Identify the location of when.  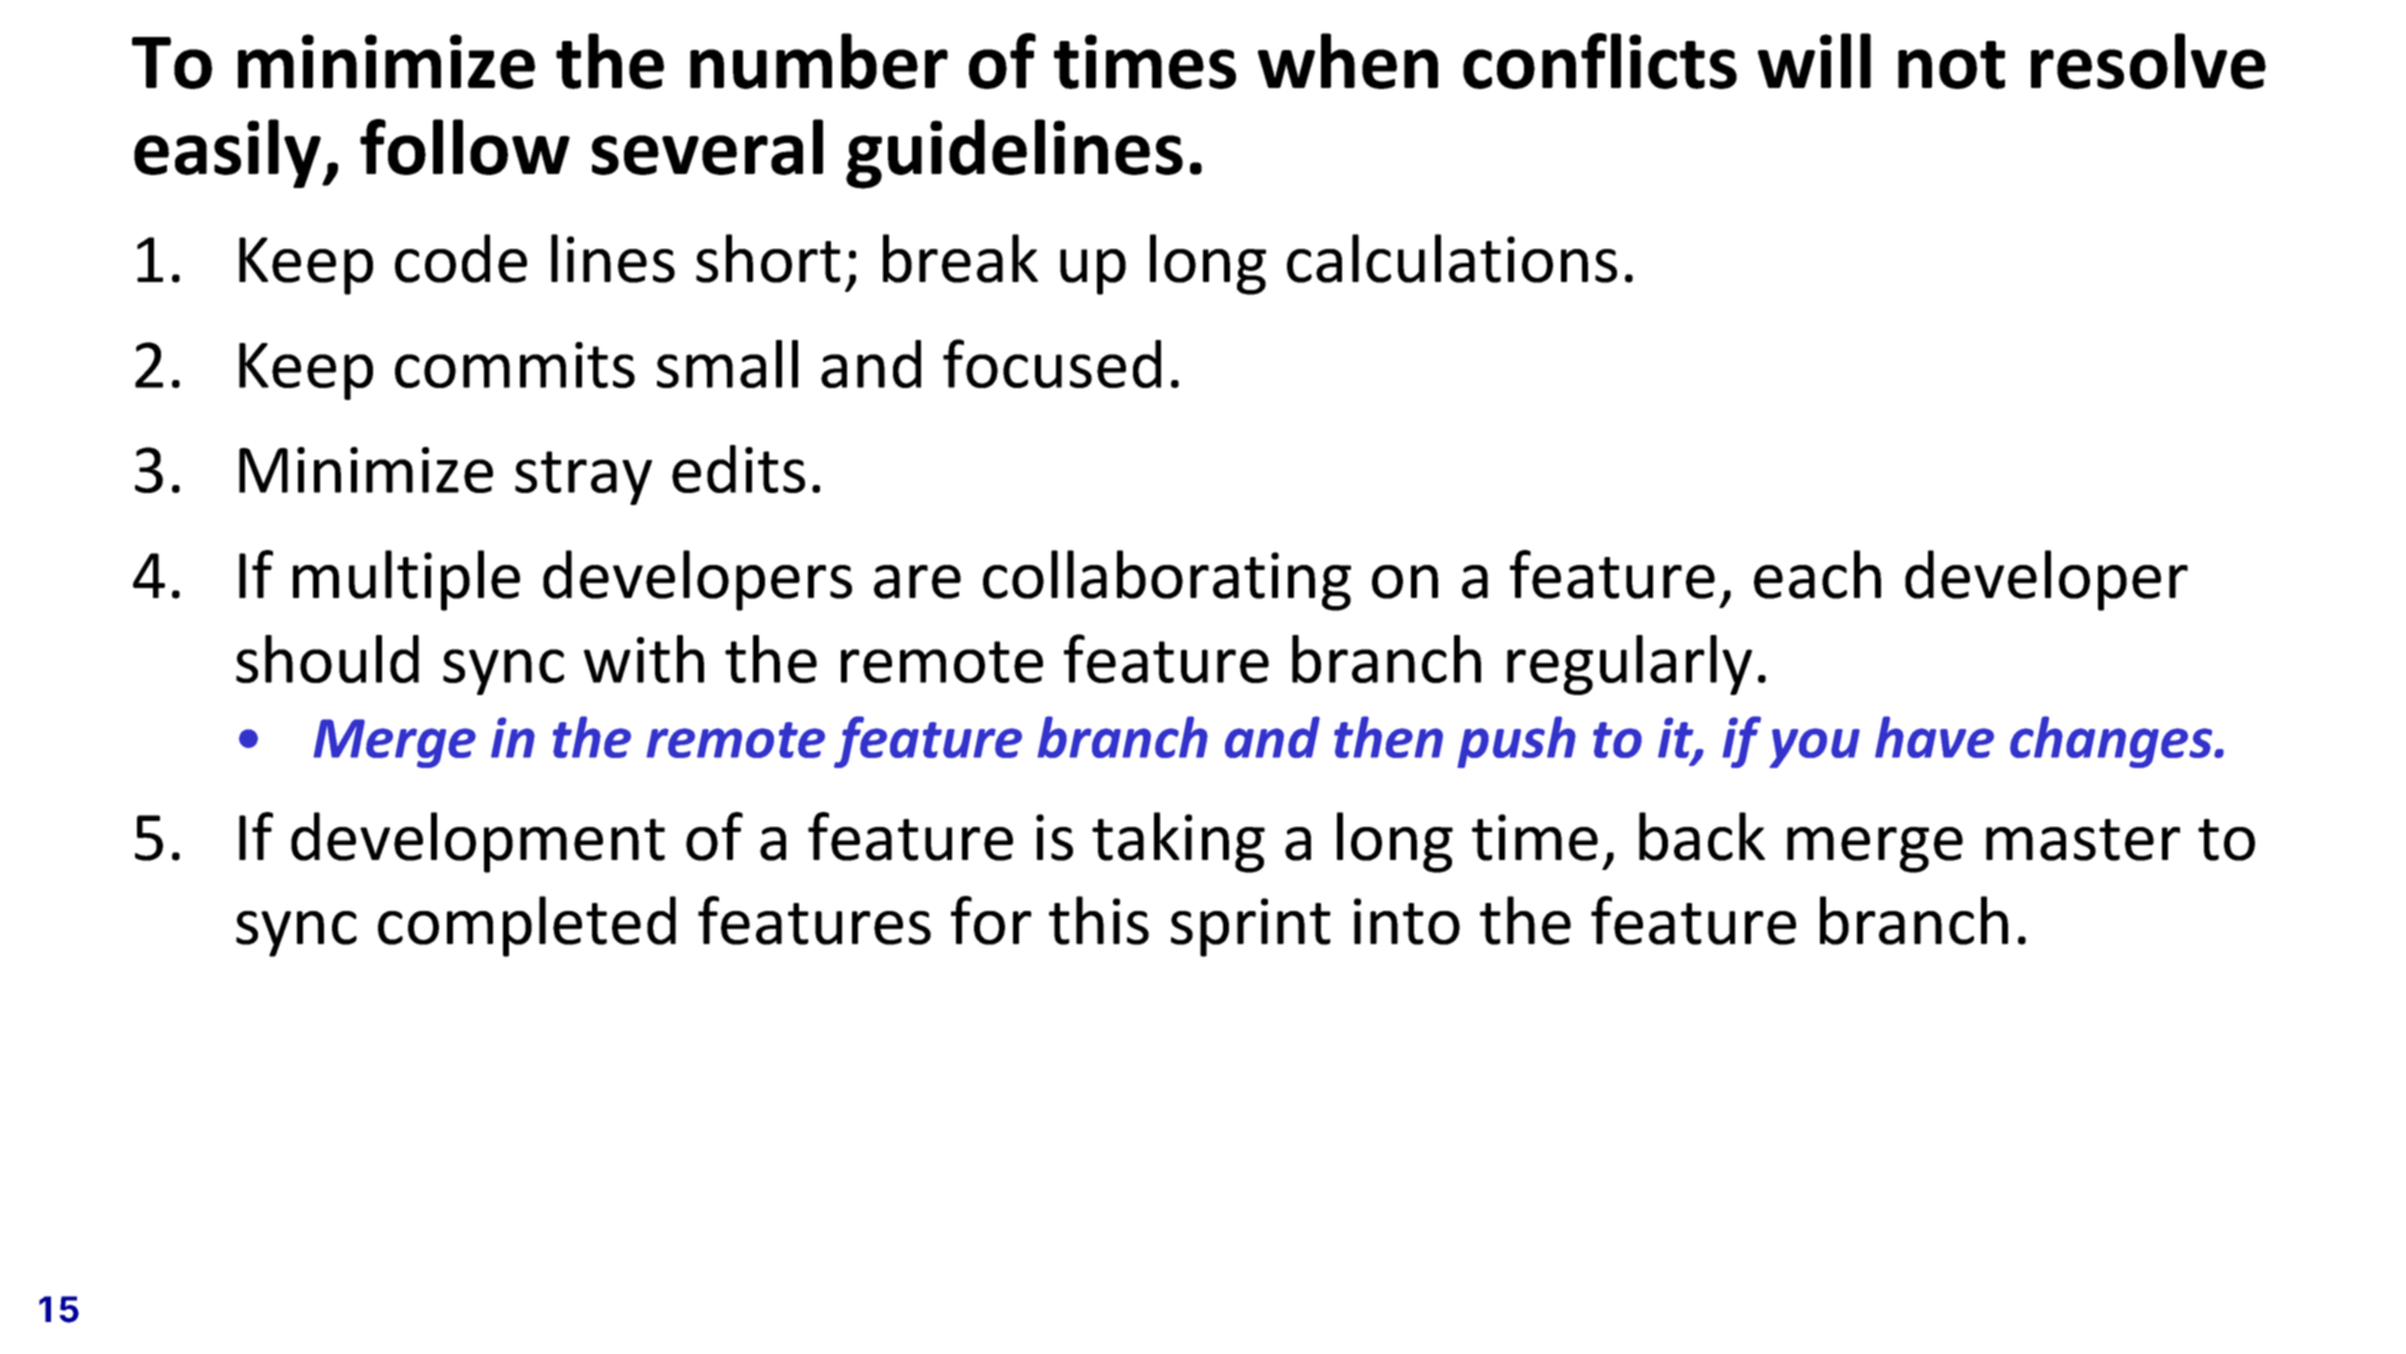
(1348, 61).
